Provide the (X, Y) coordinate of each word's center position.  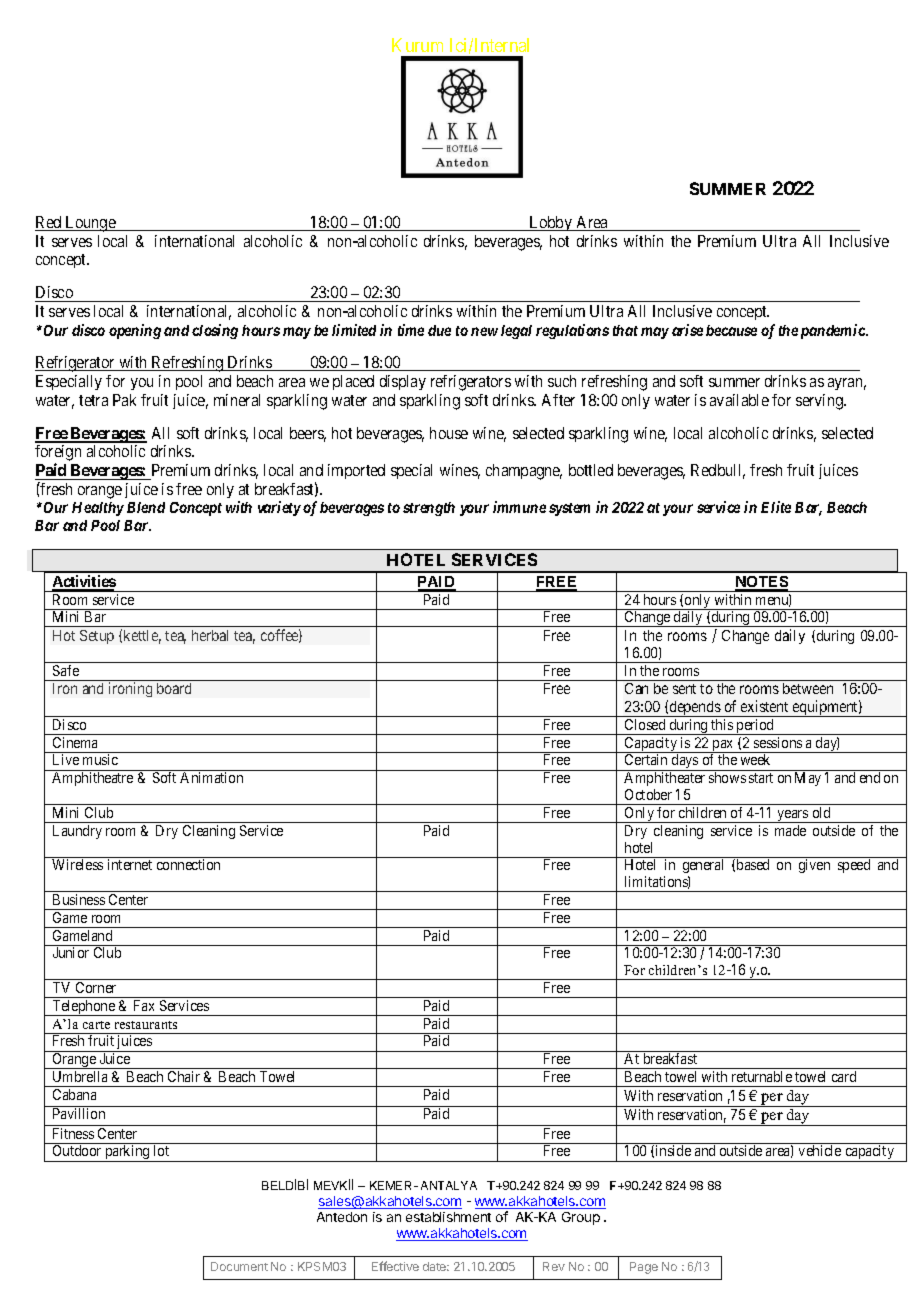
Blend (146, 507)
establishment (448, 1217)
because (731, 330)
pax (723, 746)
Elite (776, 507)
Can (636, 688)
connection (188, 864)
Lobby (551, 223)
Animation (211, 777)
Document (239, 1266)
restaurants (146, 1025)
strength (429, 509)
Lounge (90, 224)
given (814, 866)
